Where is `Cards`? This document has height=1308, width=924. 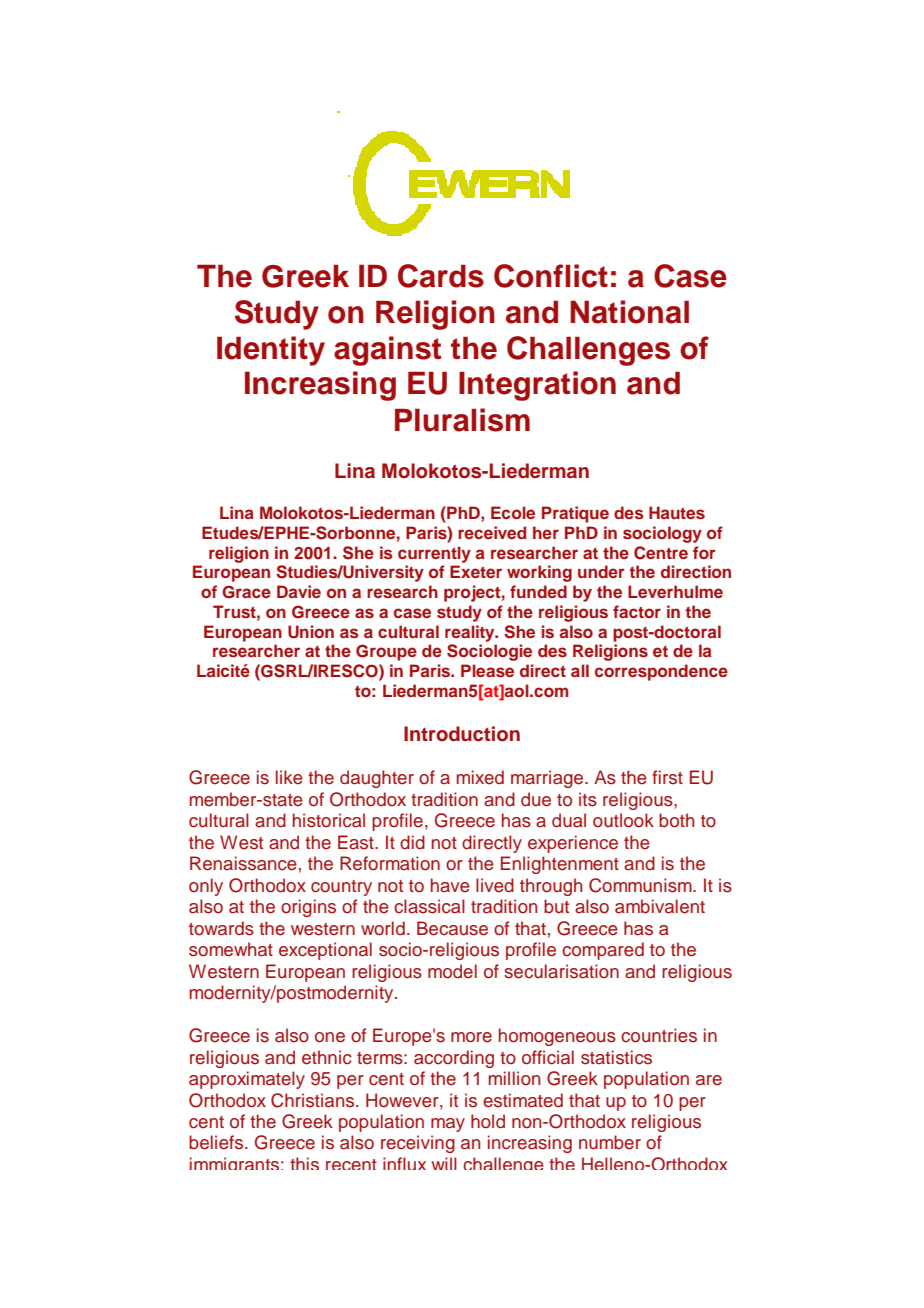
Cards is located at coordinates (441, 276).
